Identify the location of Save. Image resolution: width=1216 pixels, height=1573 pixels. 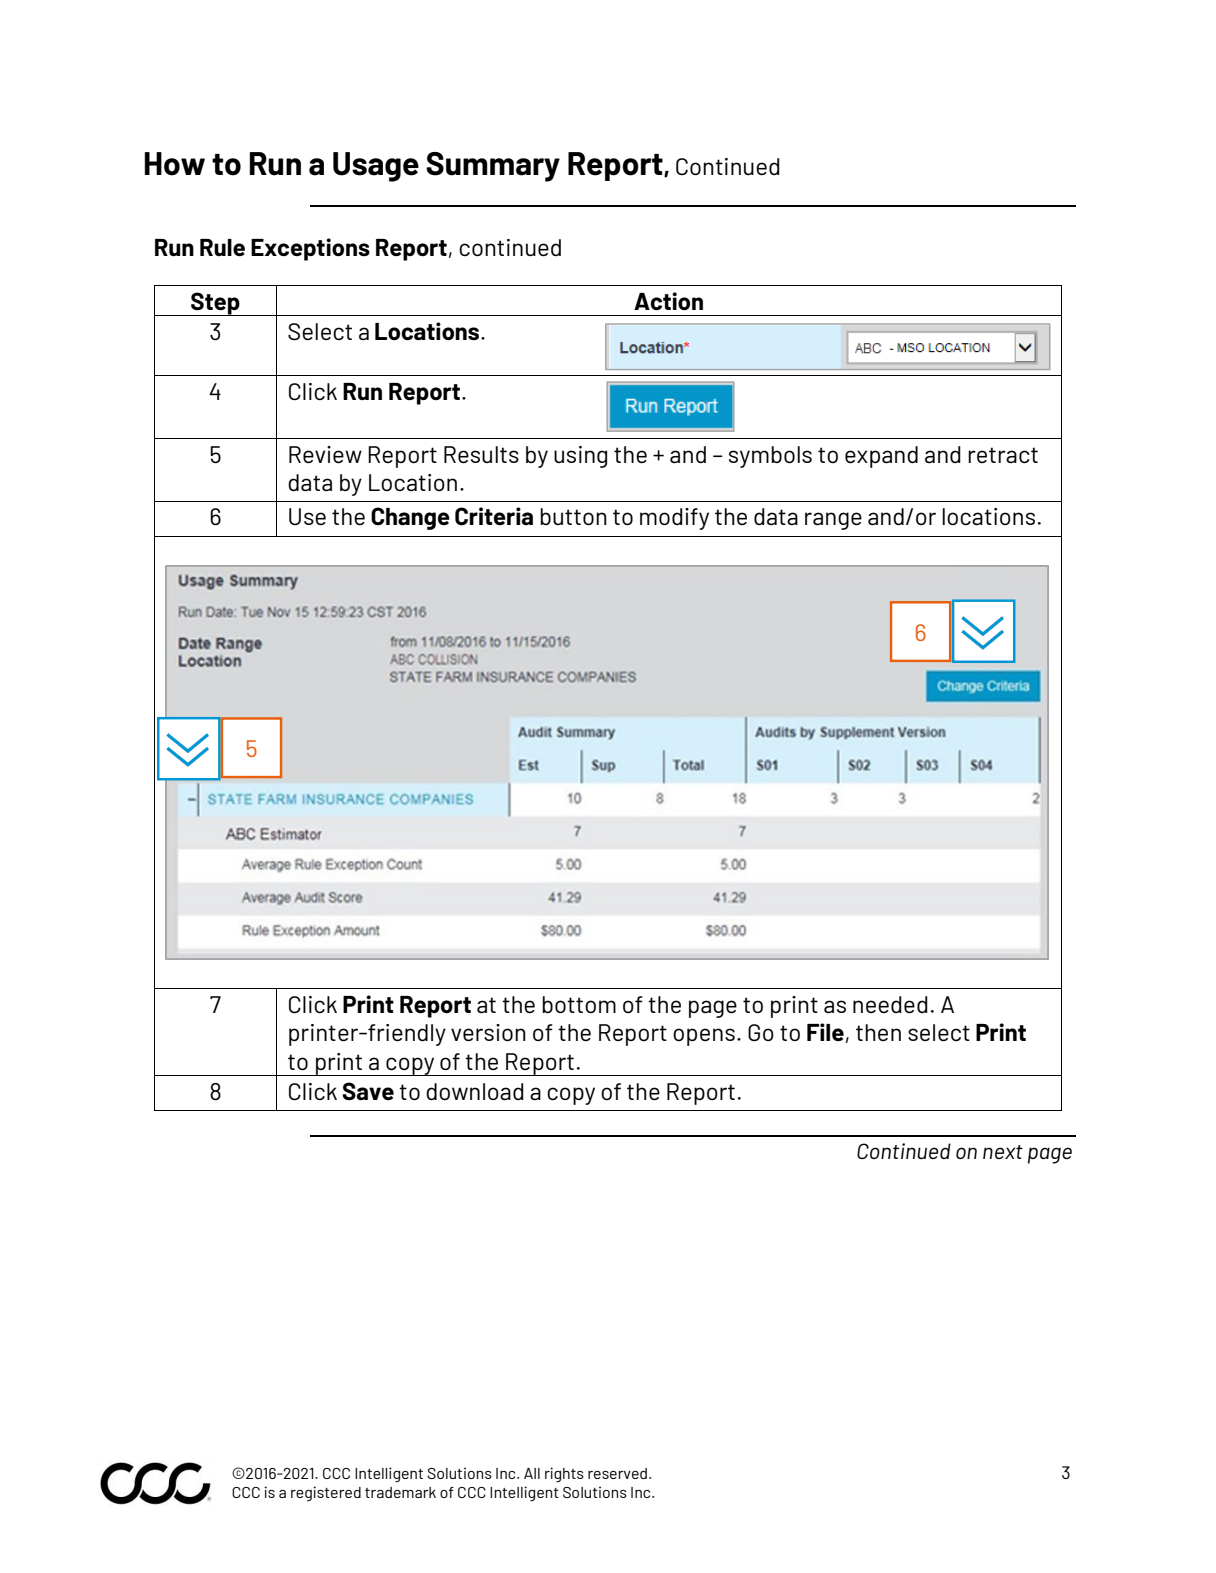
(368, 1091).
